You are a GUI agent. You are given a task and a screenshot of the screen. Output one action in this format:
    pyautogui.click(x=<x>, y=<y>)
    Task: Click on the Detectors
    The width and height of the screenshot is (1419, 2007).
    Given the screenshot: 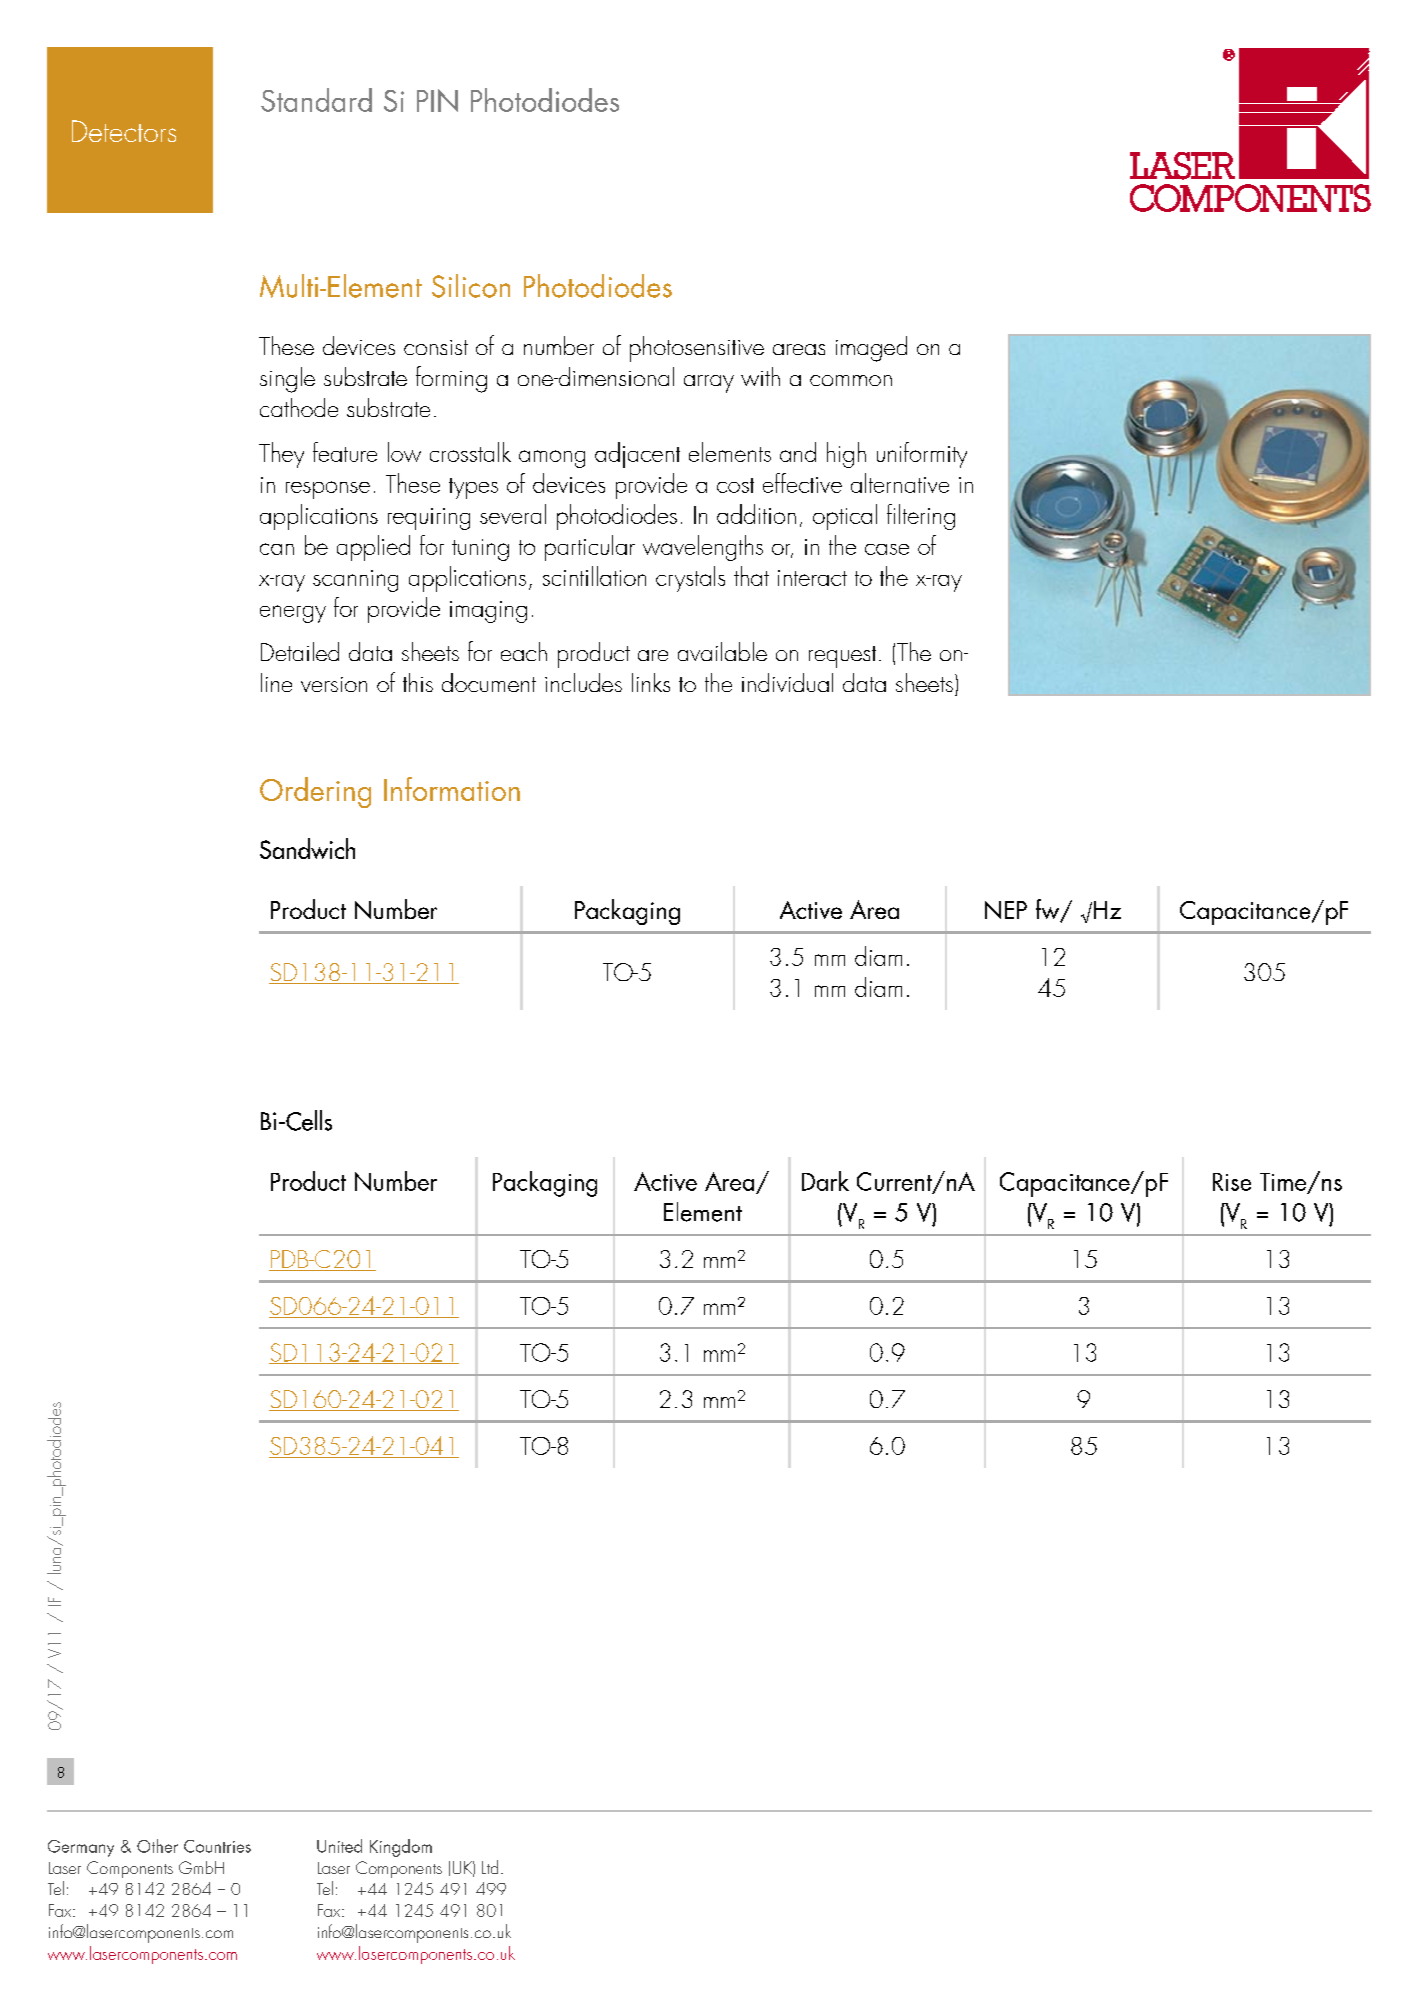 What is the action you would take?
    pyautogui.click(x=124, y=131)
